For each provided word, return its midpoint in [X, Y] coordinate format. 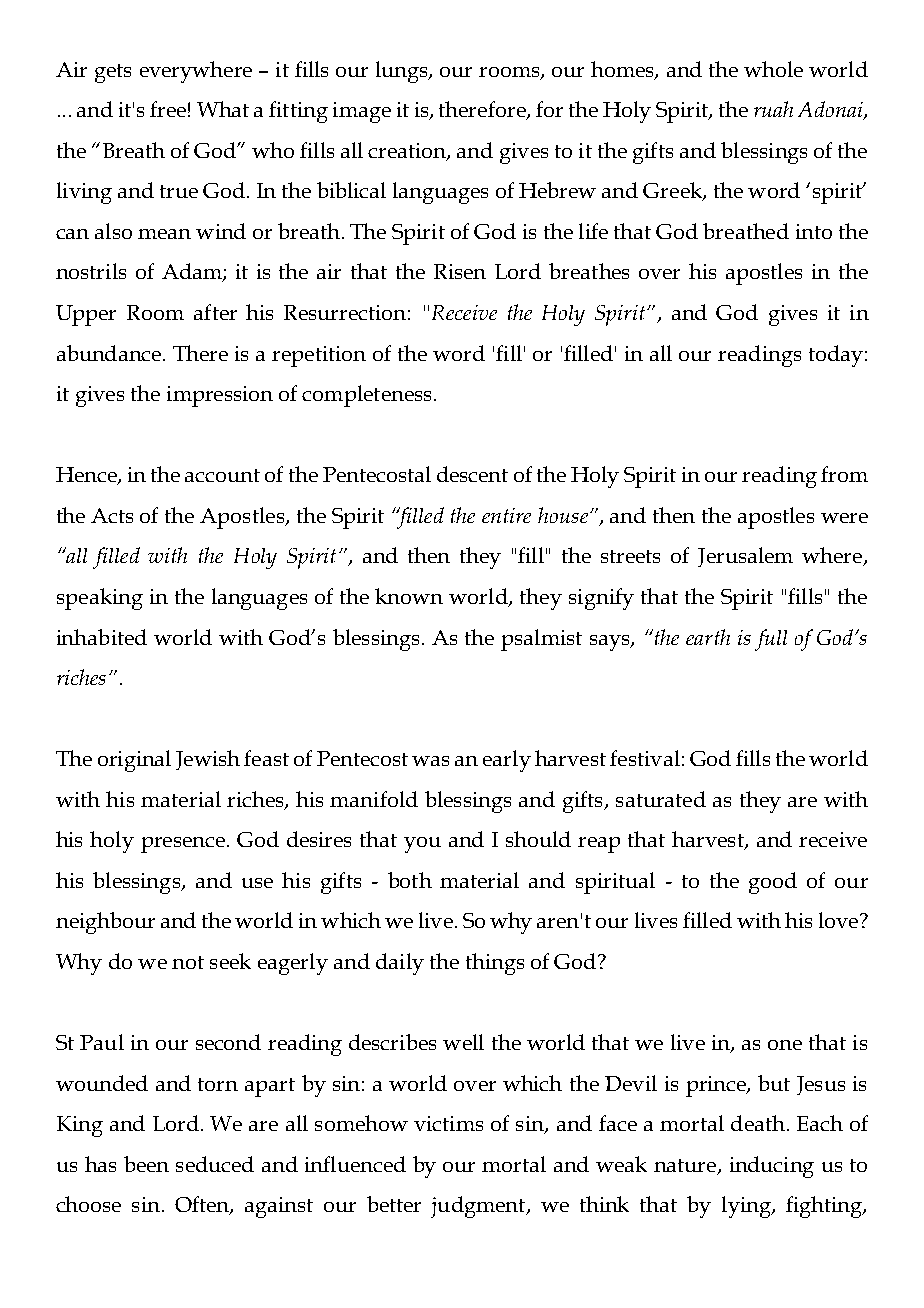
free [168, 109]
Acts [112, 515]
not [188, 962]
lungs [403, 72]
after [215, 312]
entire [506, 515]
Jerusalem [745, 557]
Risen [460, 271]
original [134, 761]
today [836, 356]
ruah [773, 109]
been [146, 1164]
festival [645, 758]
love [838, 920]
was [430, 761]
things [495, 964]
